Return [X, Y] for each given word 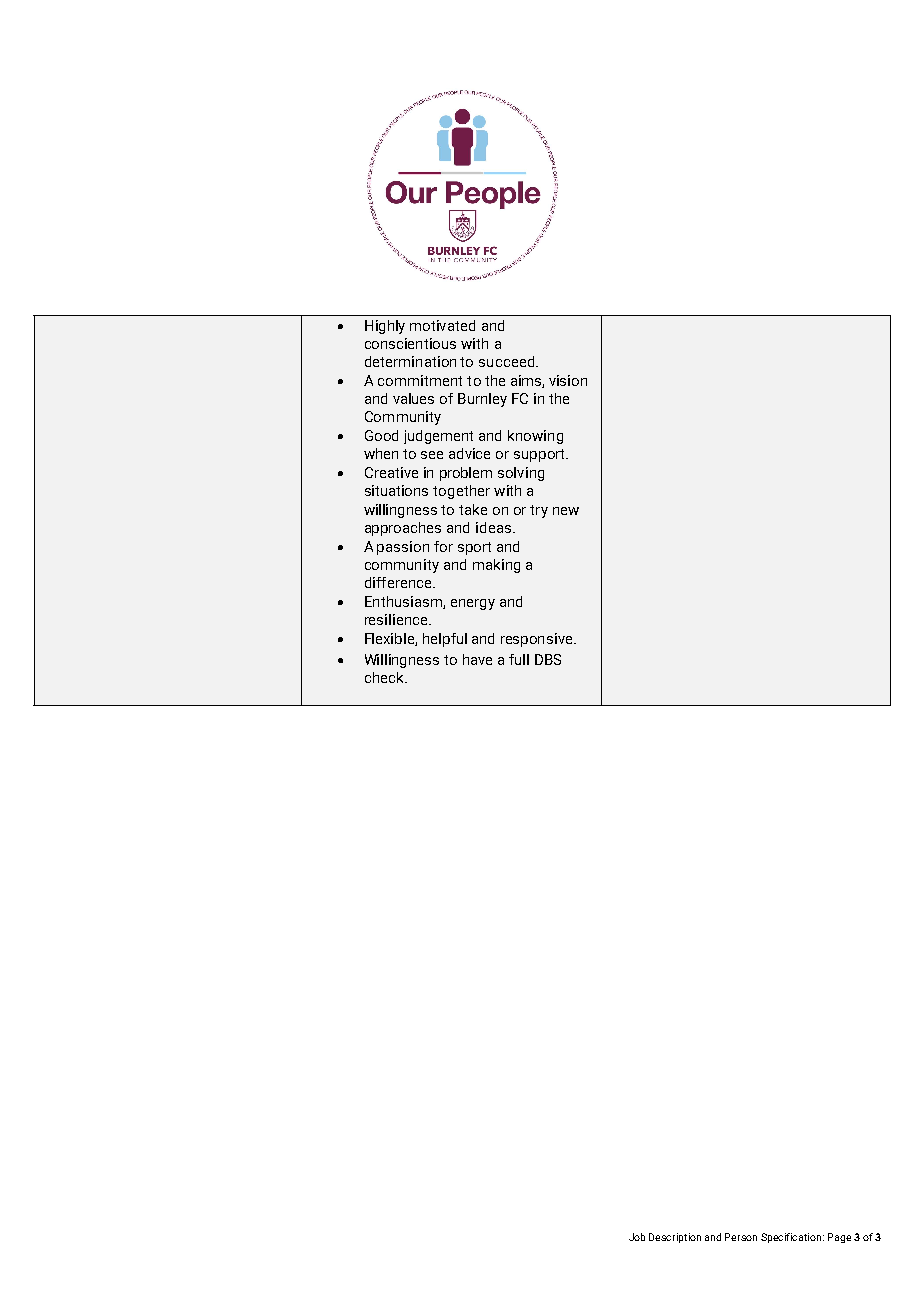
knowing [535, 437]
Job [637, 1237]
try [539, 511]
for [443, 546]
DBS [548, 659]
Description [675, 1238]
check [385, 677]
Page [839, 1238]
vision [568, 380]
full [519, 659]
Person [741, 1237]
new [566, 511]
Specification [792, 1238]
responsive [538, 640]
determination [410, 361]
